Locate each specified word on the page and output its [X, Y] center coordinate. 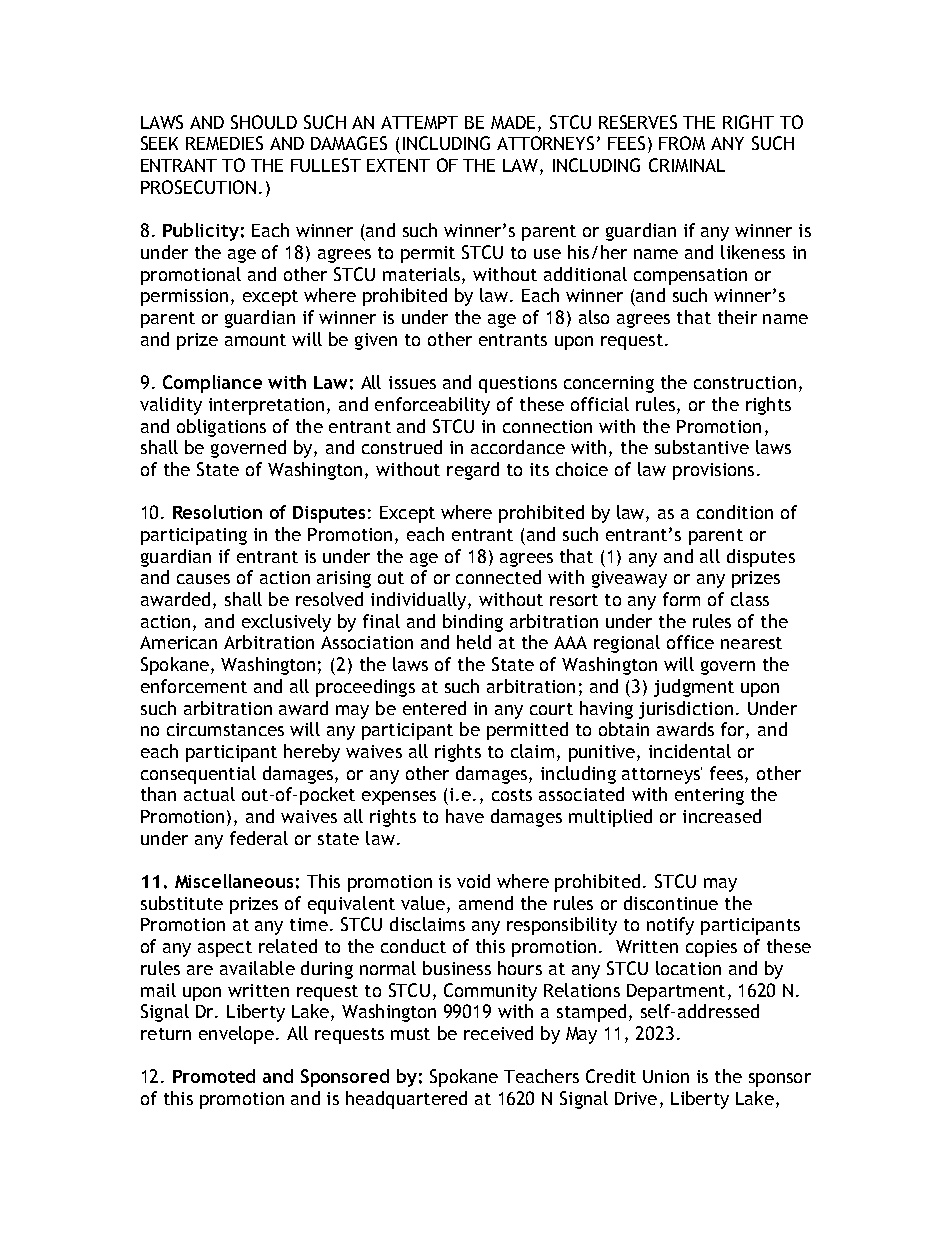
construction [745, 382]
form [681, 599]
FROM [682, 143]
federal [259, 838]
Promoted [214, 1076]
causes [203, 579]
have [465, 816]
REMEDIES [224, 143]
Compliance [212, 384]
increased [722, 816]
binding [473, 623]
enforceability [432, 406]
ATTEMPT [419, 122]
